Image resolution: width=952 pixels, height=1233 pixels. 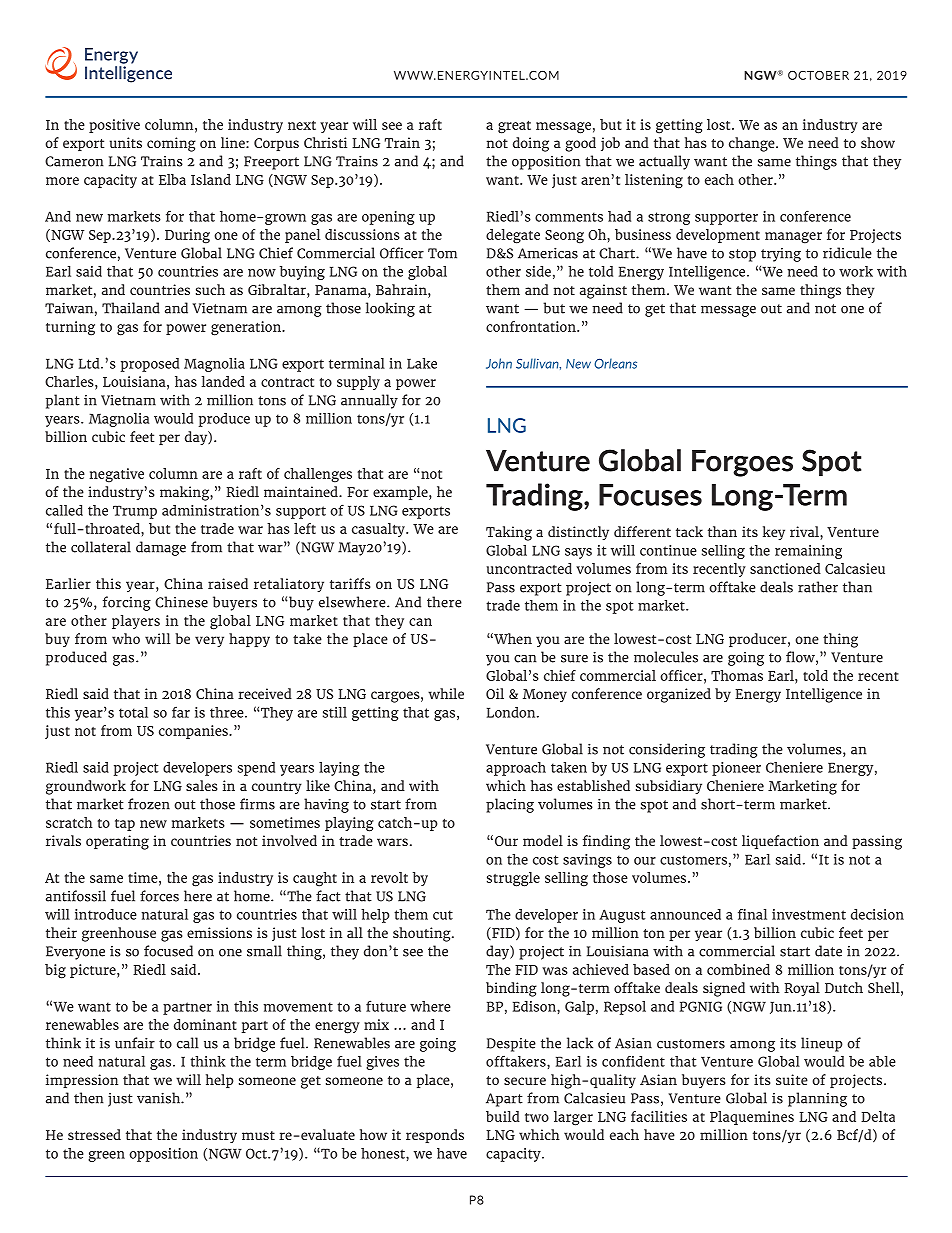 What do you see at coordinates (818, 587) in the page?
I see `rather` at bounding box center [818, 587].
